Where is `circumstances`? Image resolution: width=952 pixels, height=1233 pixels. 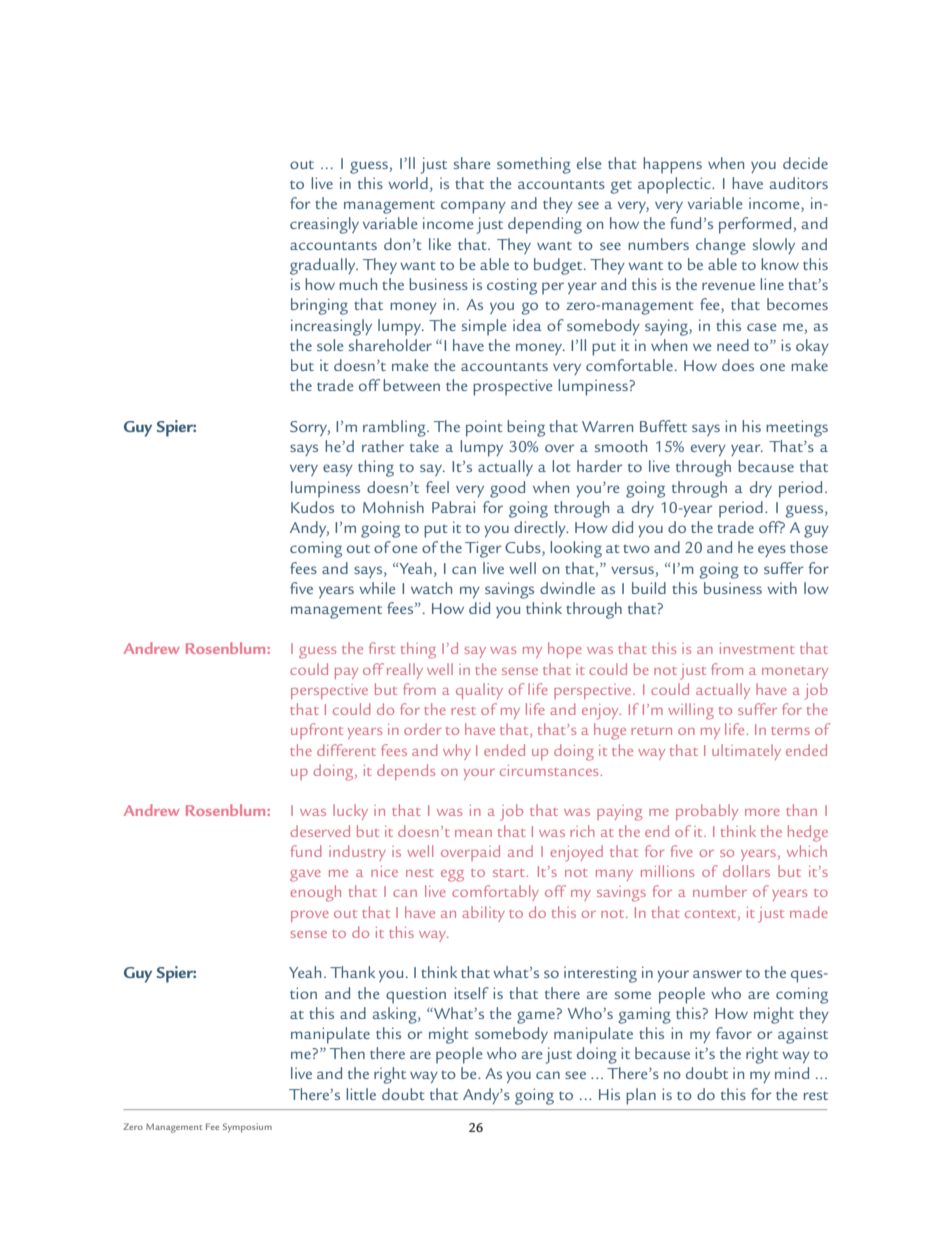 circumstances is located at coordinates (550, 770).
